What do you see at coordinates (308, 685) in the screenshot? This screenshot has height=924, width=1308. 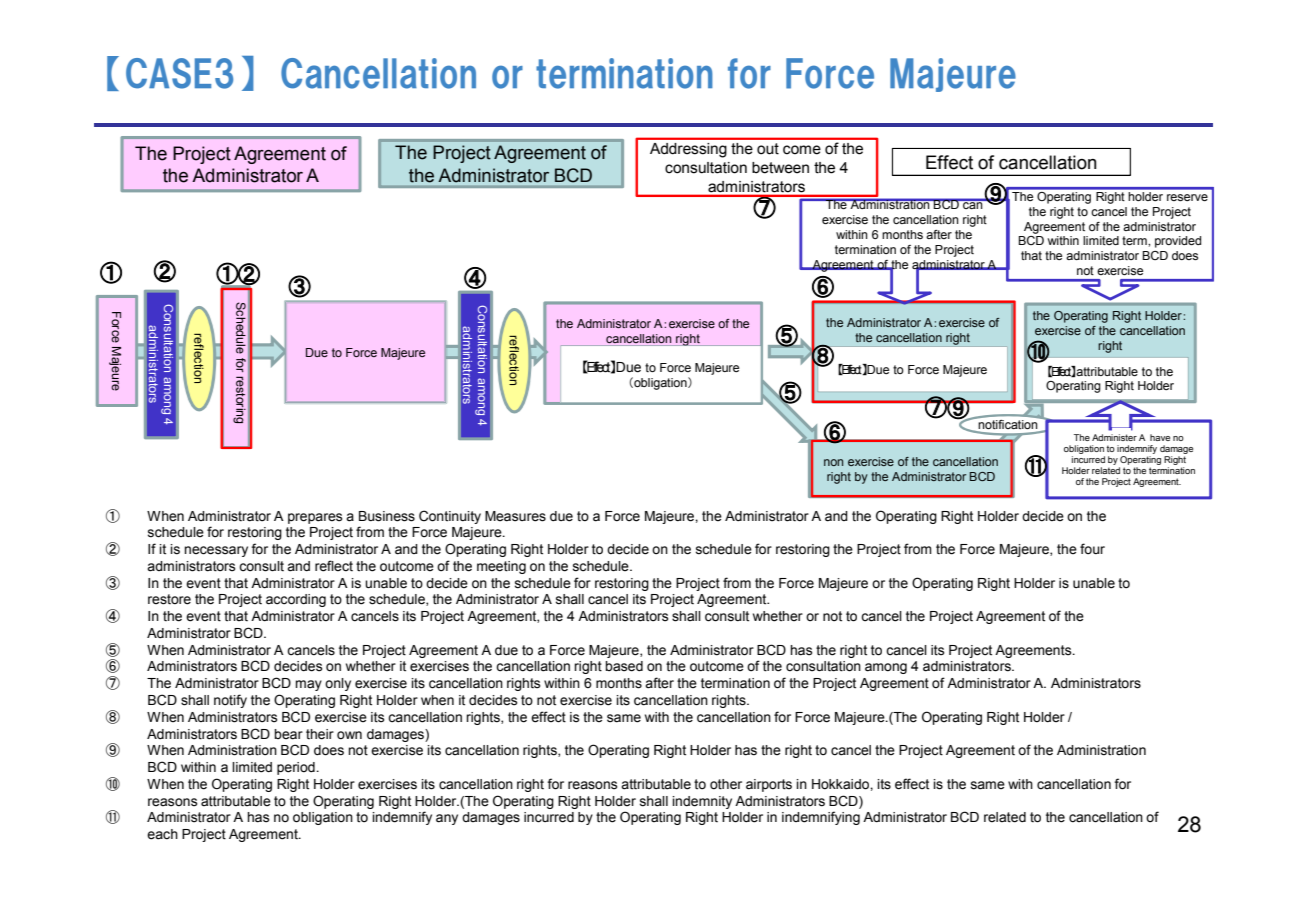 I see `may` at bounding box center [308, 685].
